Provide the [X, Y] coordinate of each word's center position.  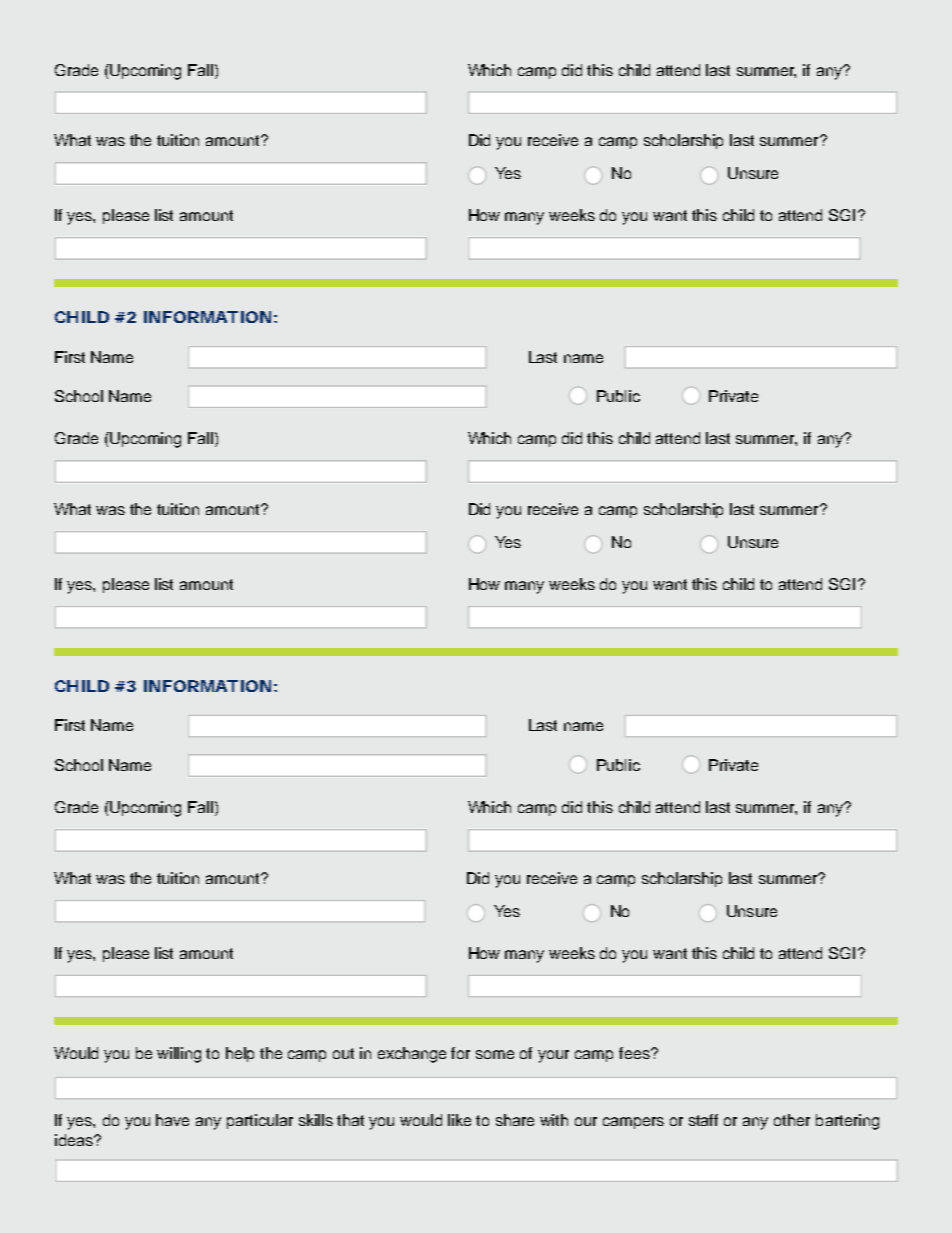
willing [179, 1055]
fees [635, 1053]
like [459, 1120]
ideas [75, 1140]
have [172, 1120]
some [495, 1054]
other [792, 1120]
